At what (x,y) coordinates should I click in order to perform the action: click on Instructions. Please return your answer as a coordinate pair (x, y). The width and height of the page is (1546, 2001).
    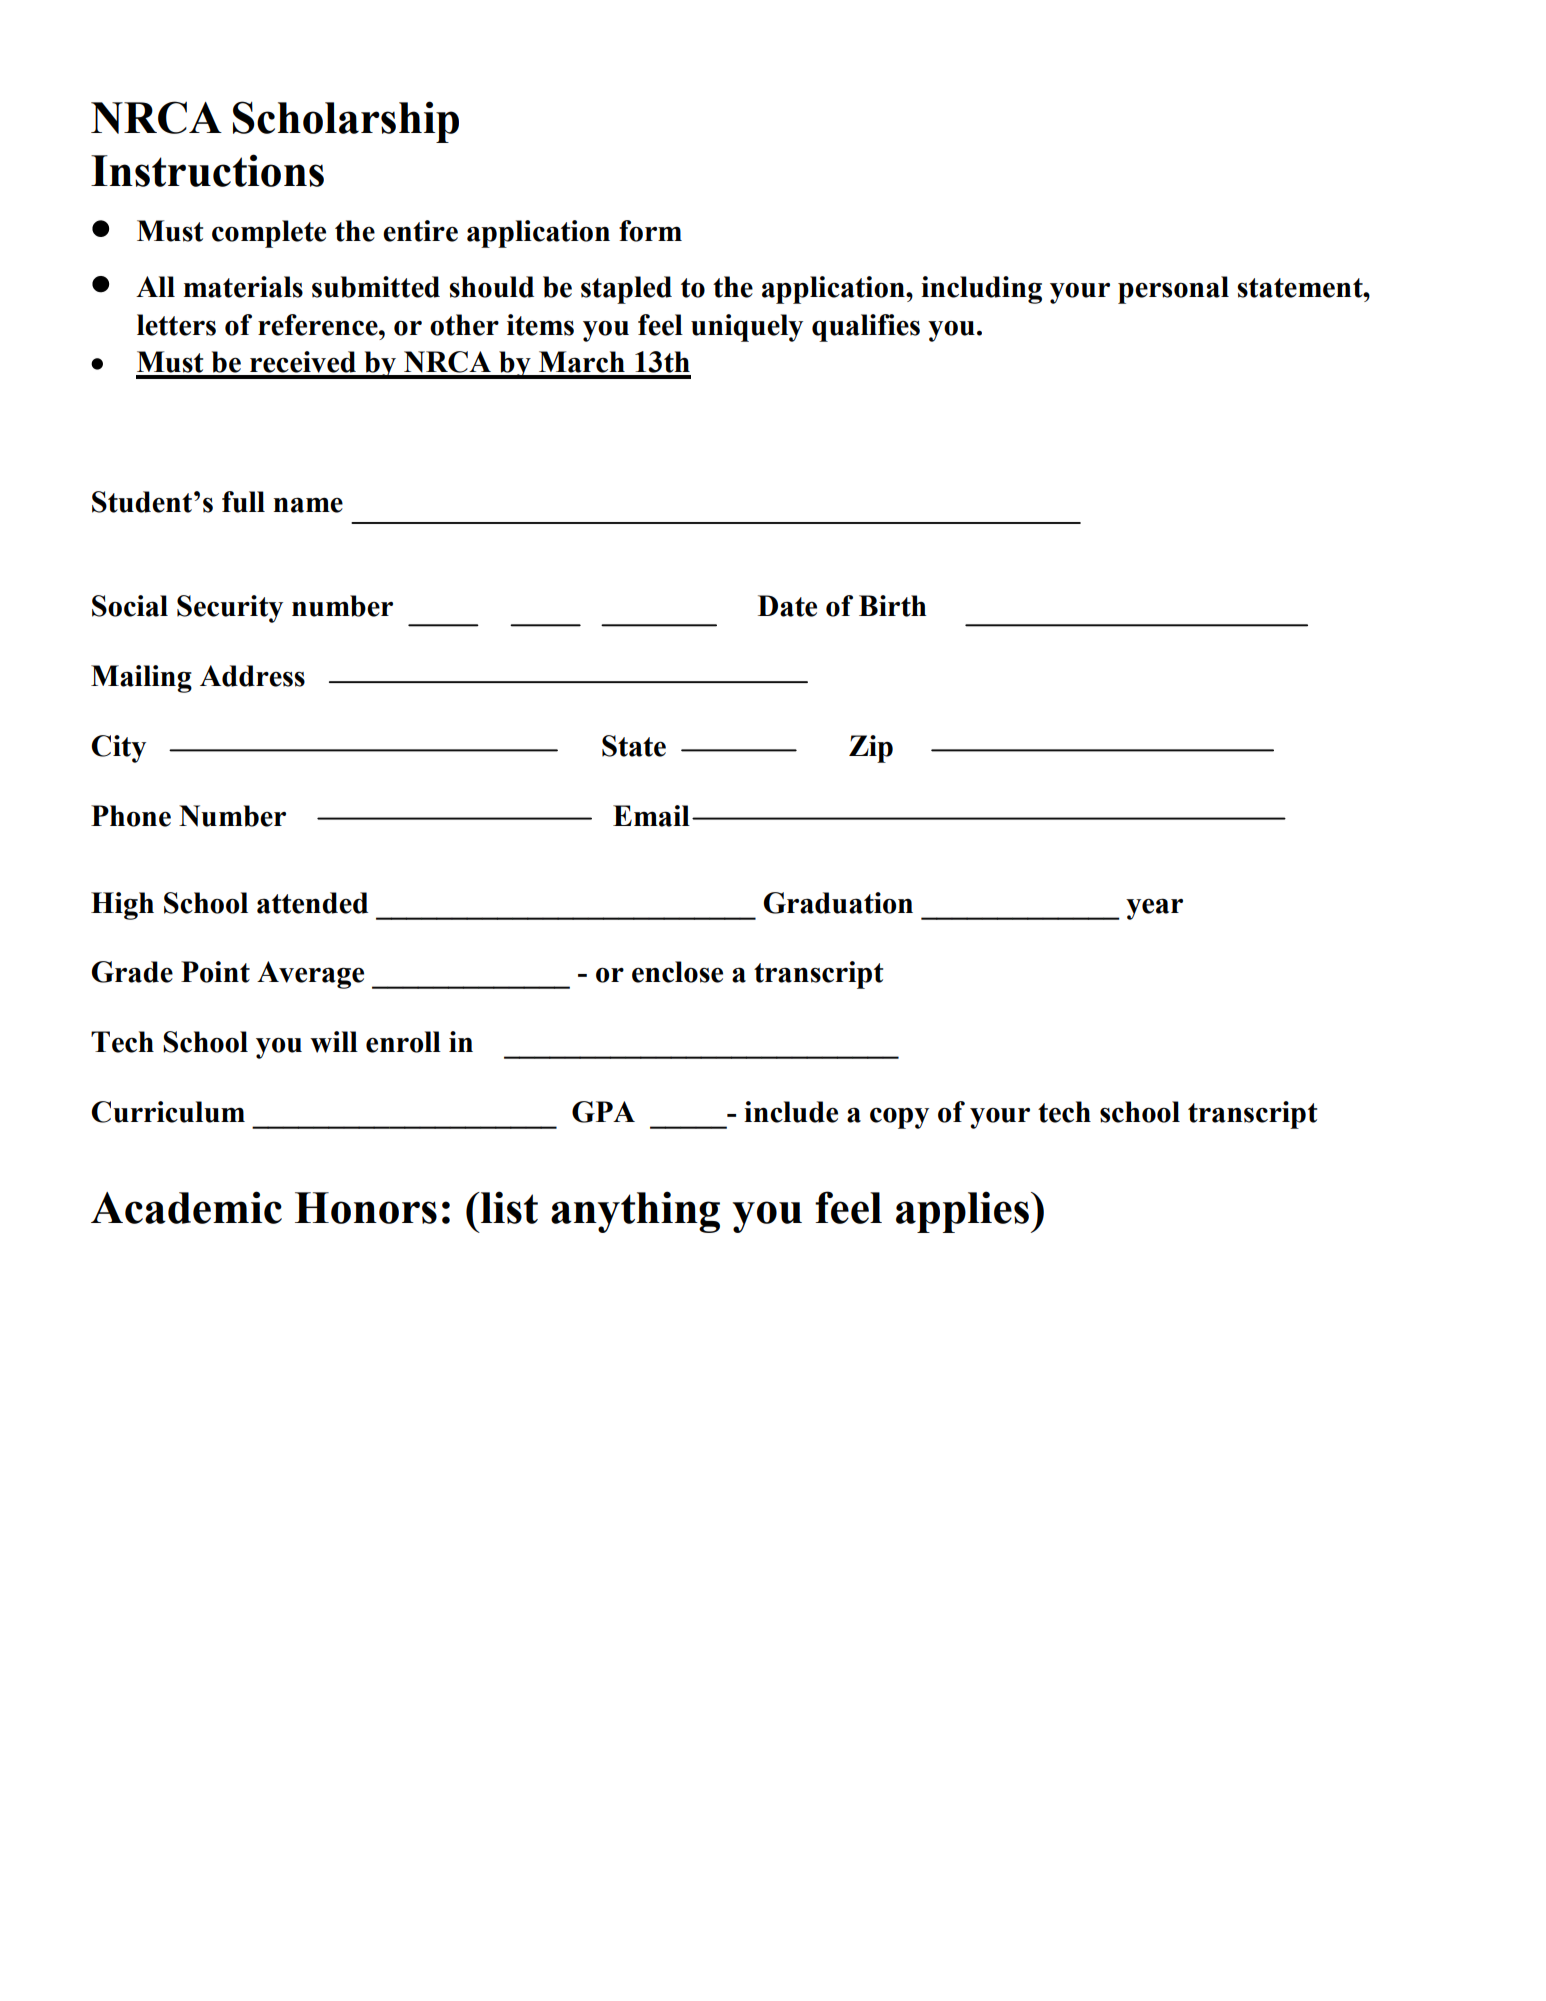
    Looking at the image, I should click on (207, 170).
